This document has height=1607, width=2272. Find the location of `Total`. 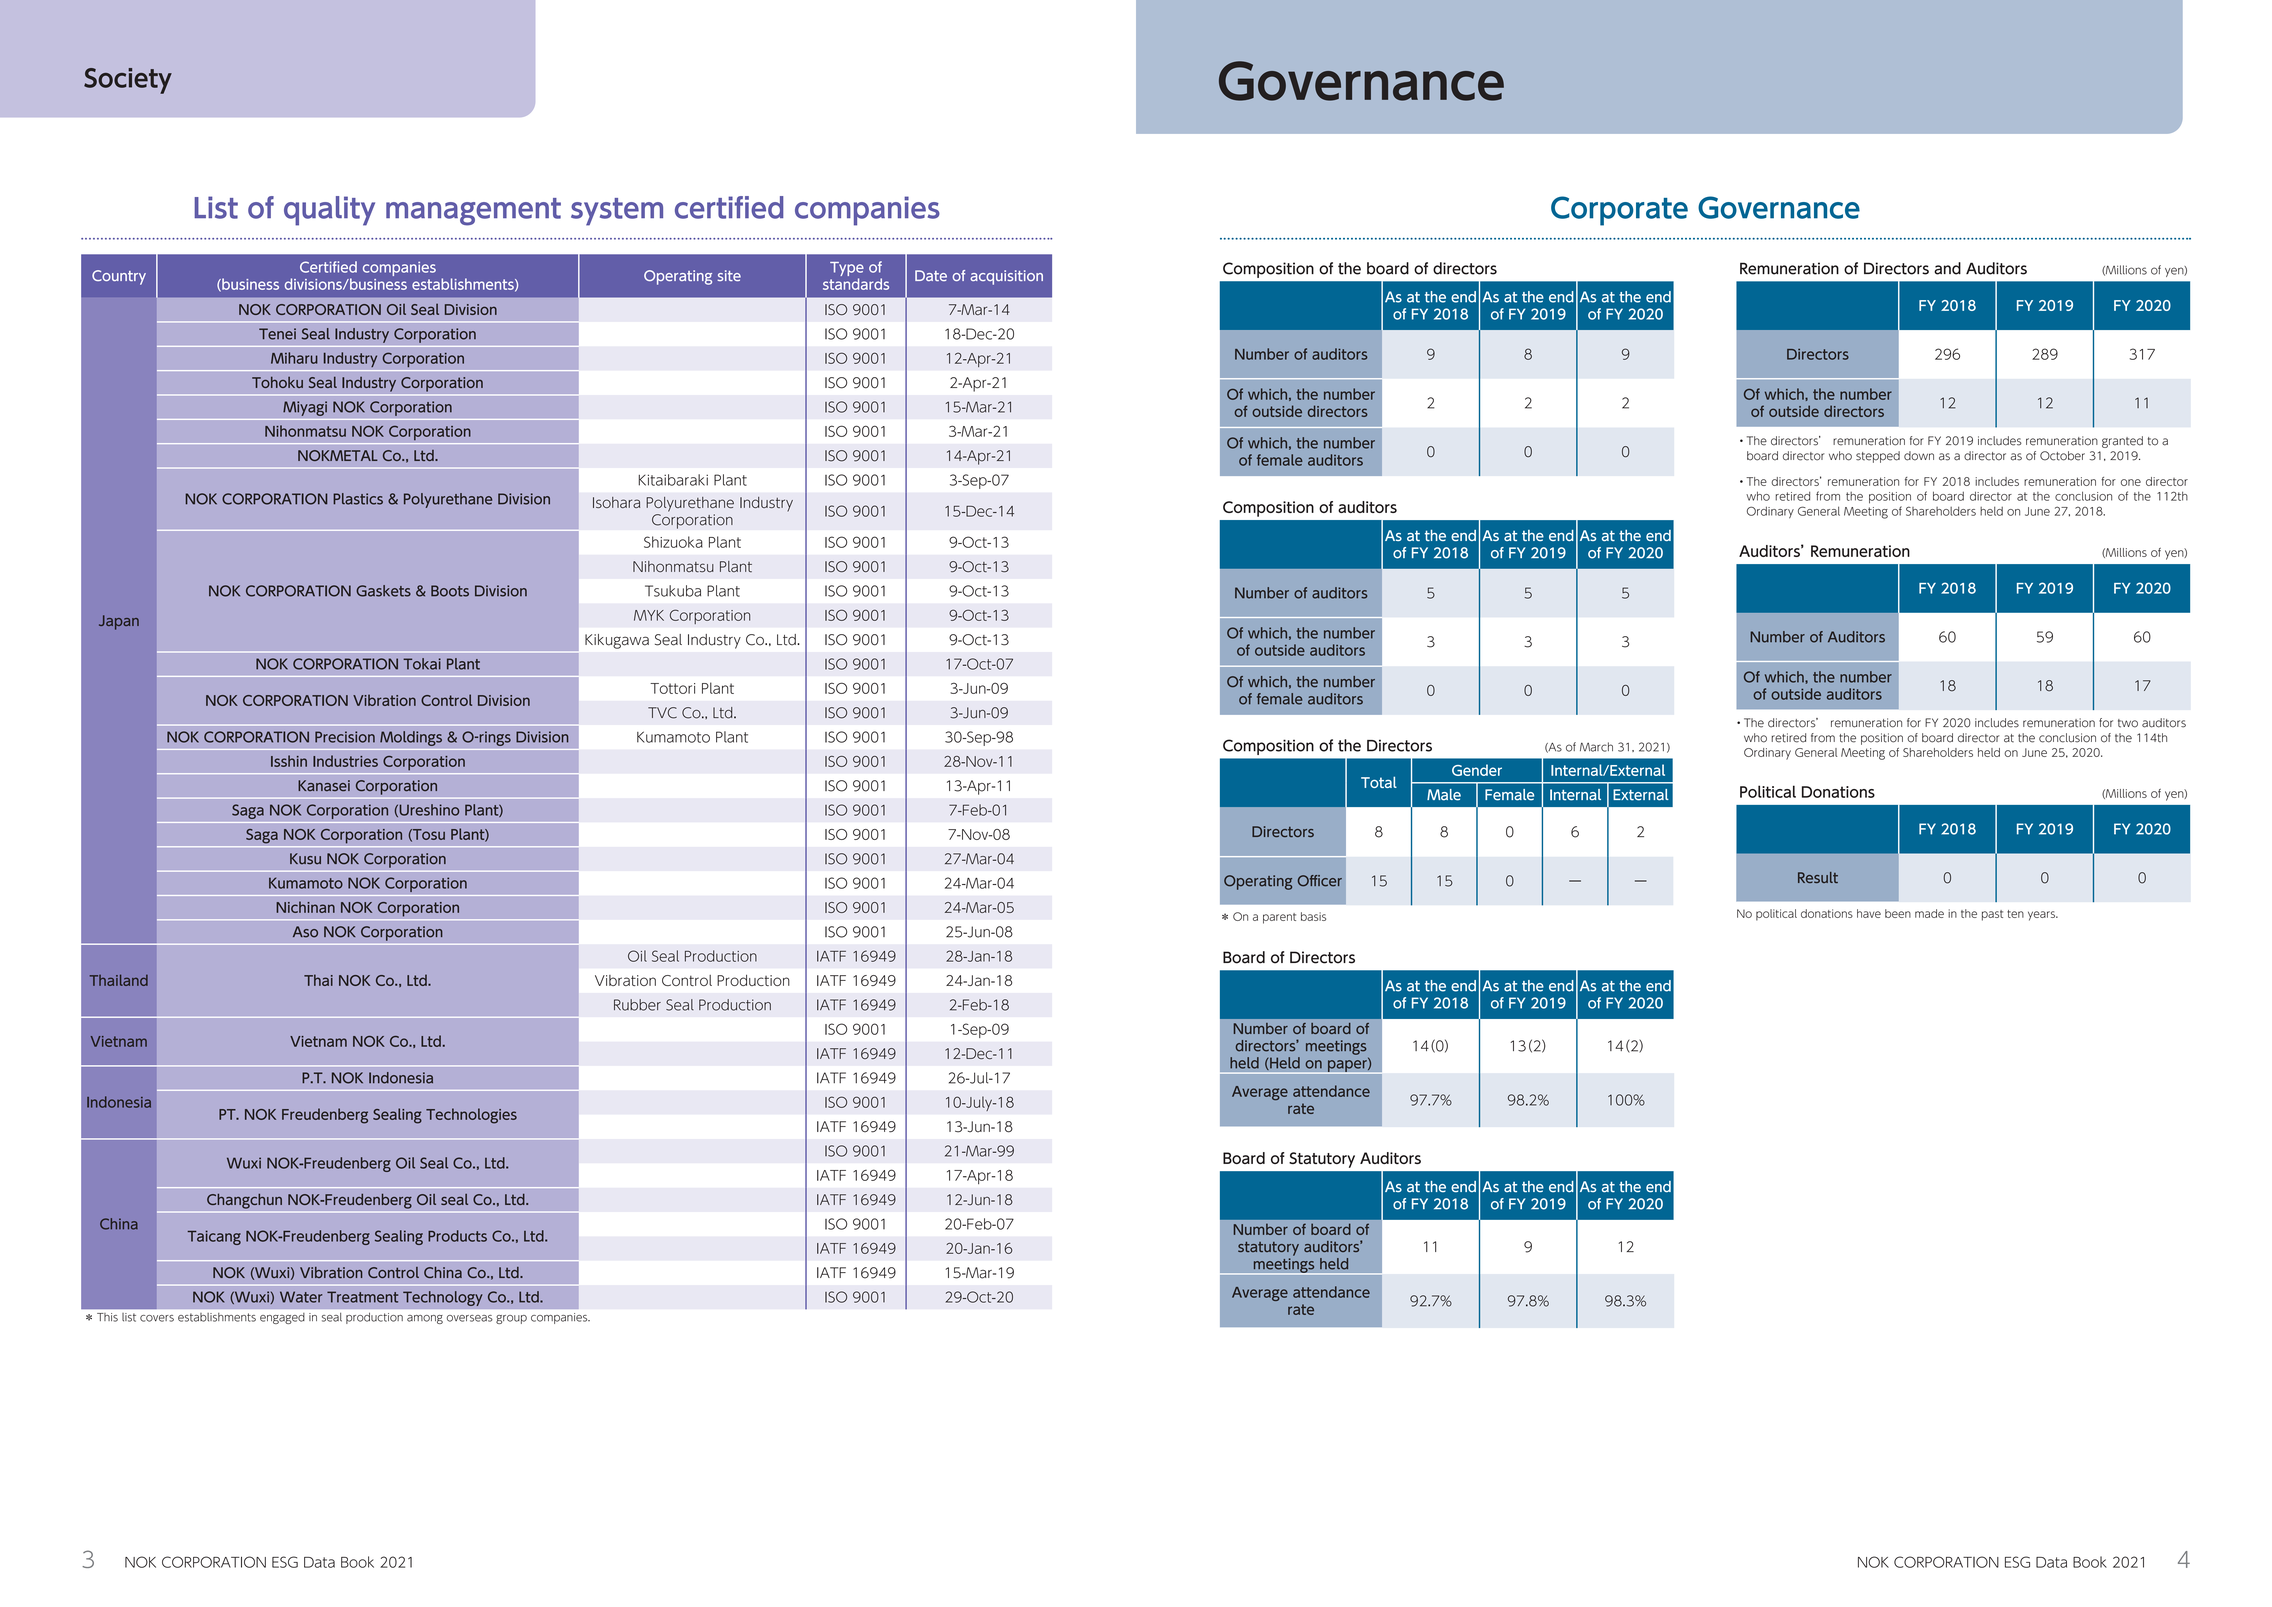

Total is located at coordinates (1379, 782).
